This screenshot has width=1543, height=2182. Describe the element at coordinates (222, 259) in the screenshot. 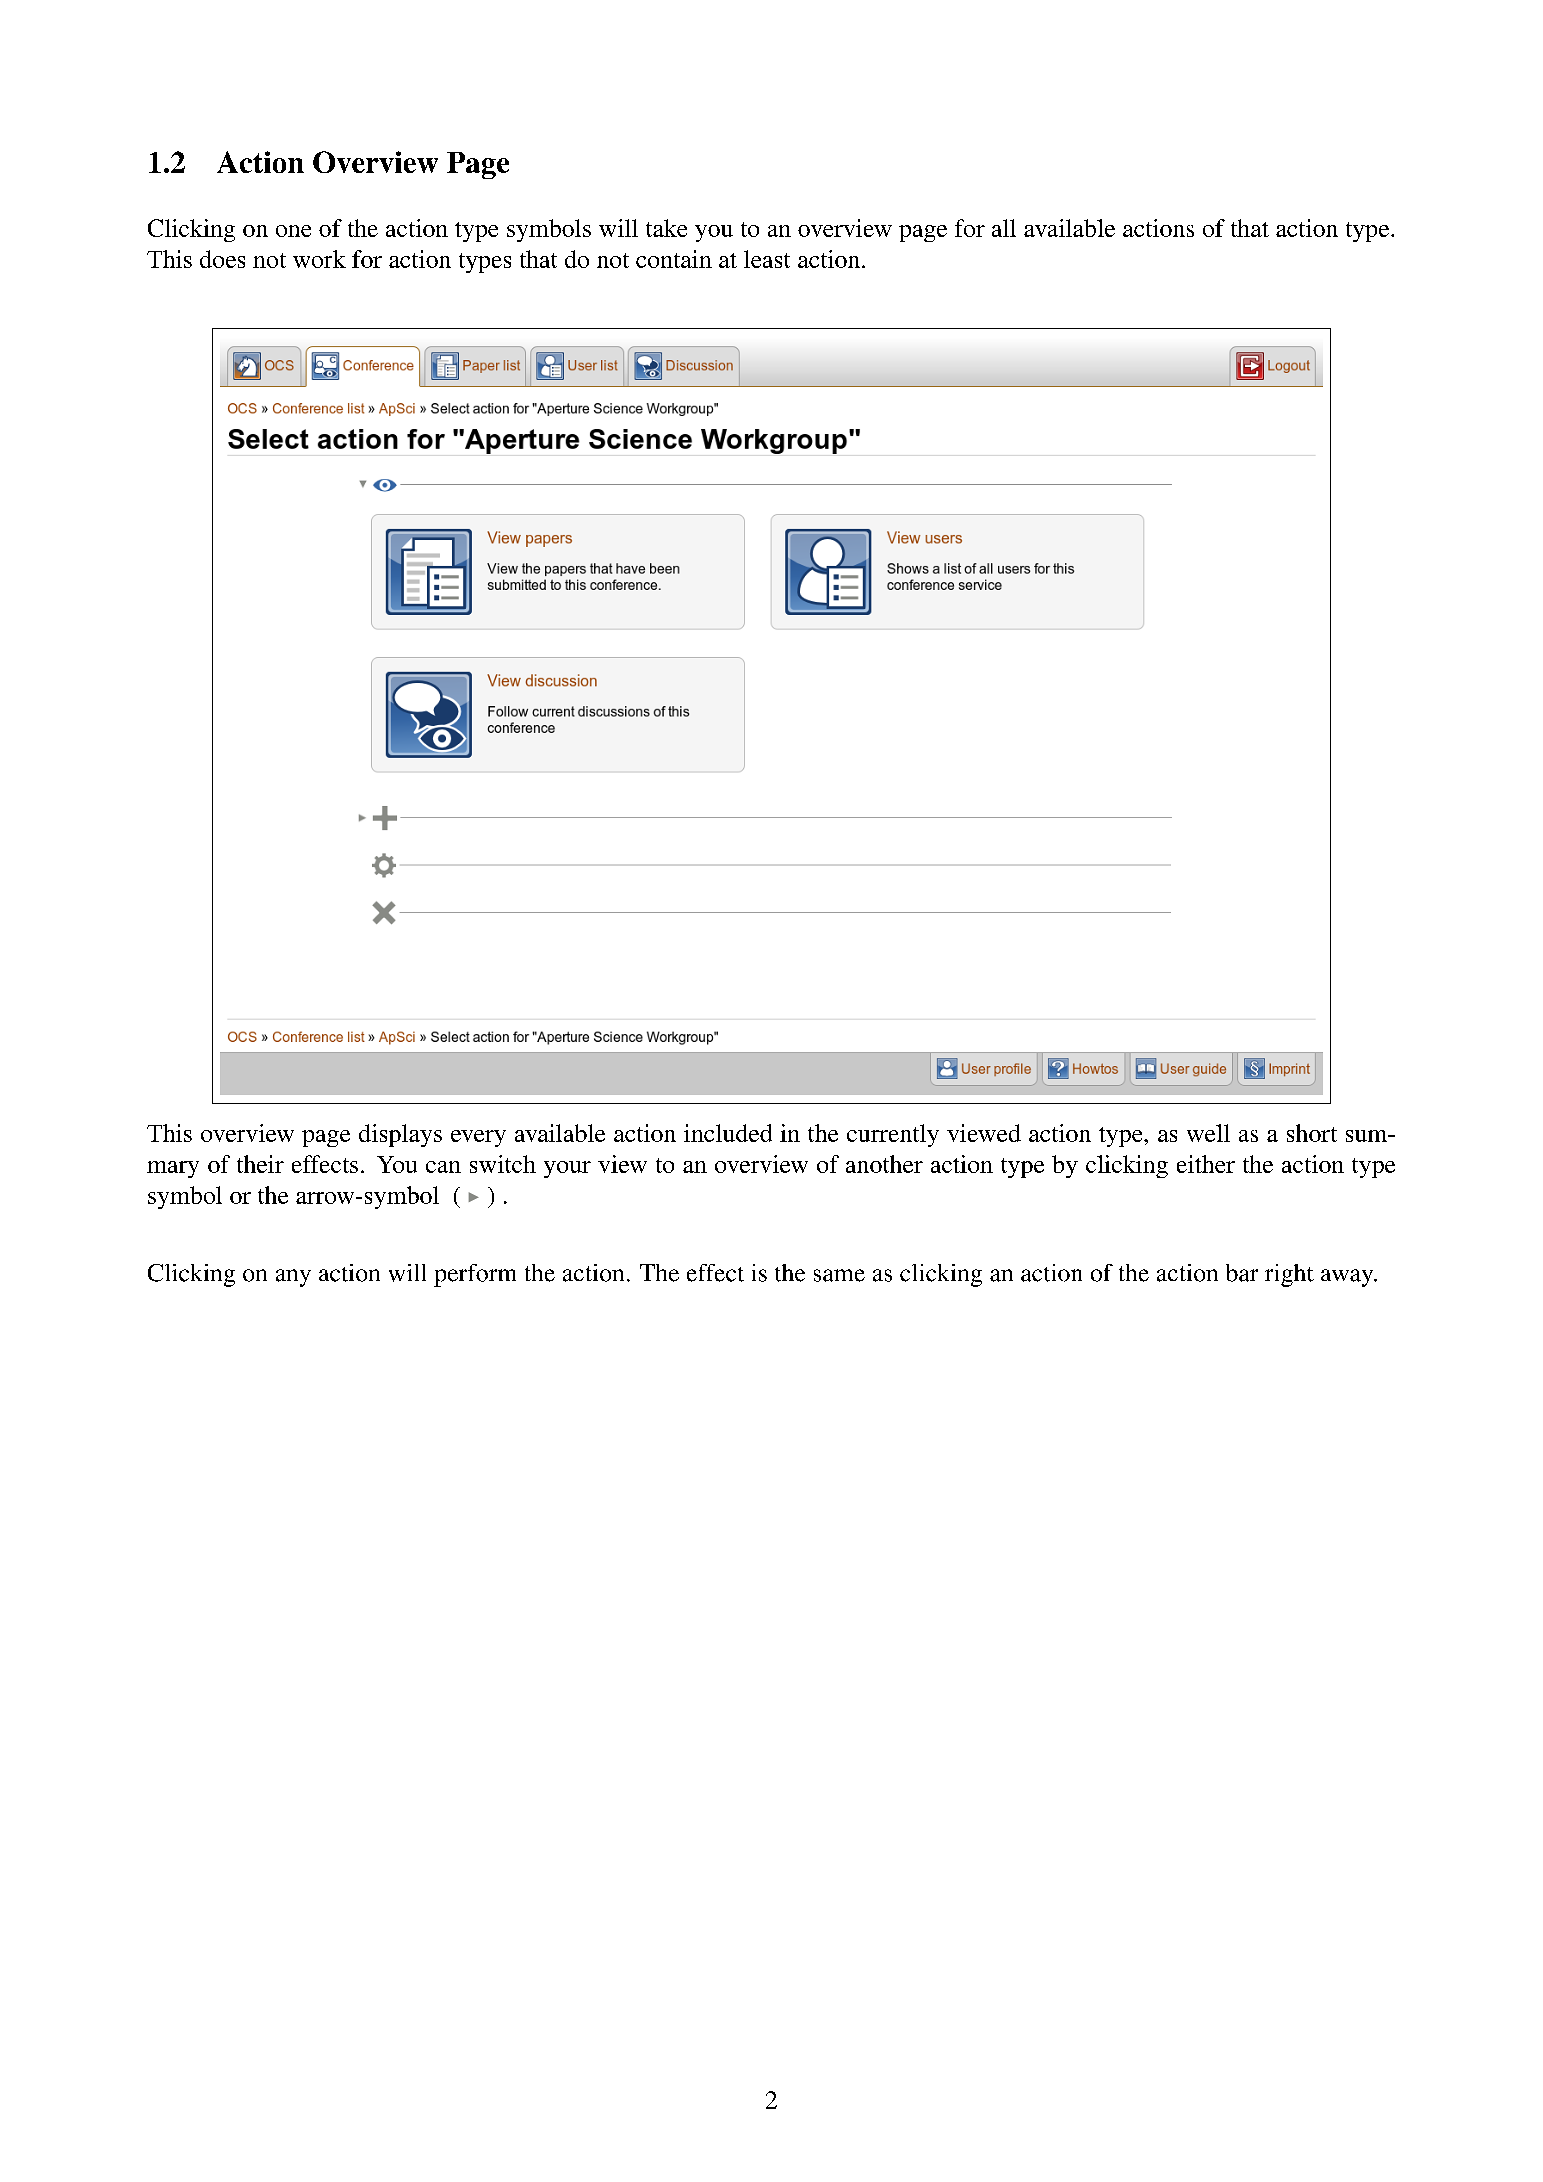

I see `does` at that location.
